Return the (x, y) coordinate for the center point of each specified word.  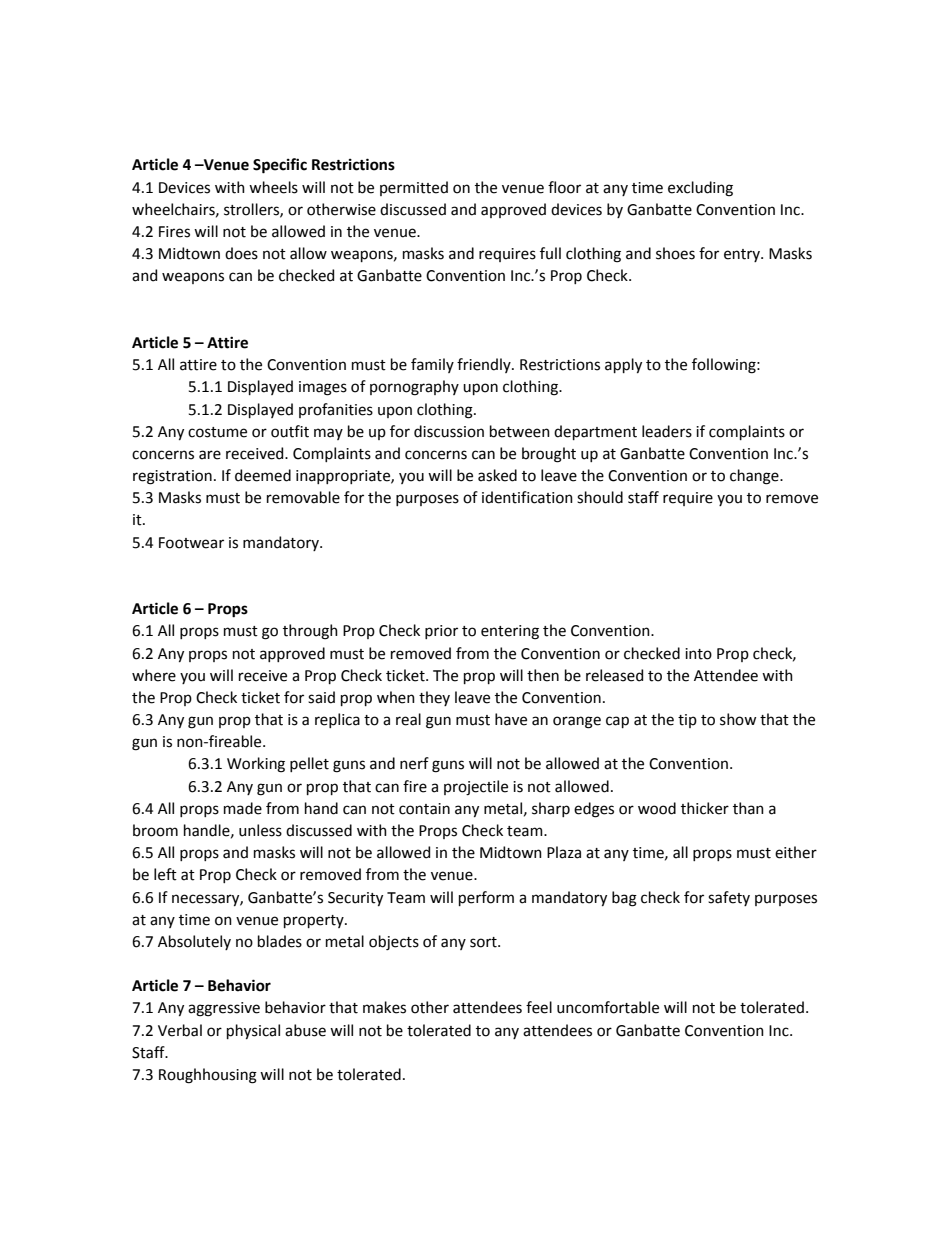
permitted (414, 188)
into (698, 654)
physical (253, 1031)
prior (441, 632)
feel (539, 1007)
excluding (700, 189)
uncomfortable (608, 1007)
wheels (273, 187)
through (310, 632)
